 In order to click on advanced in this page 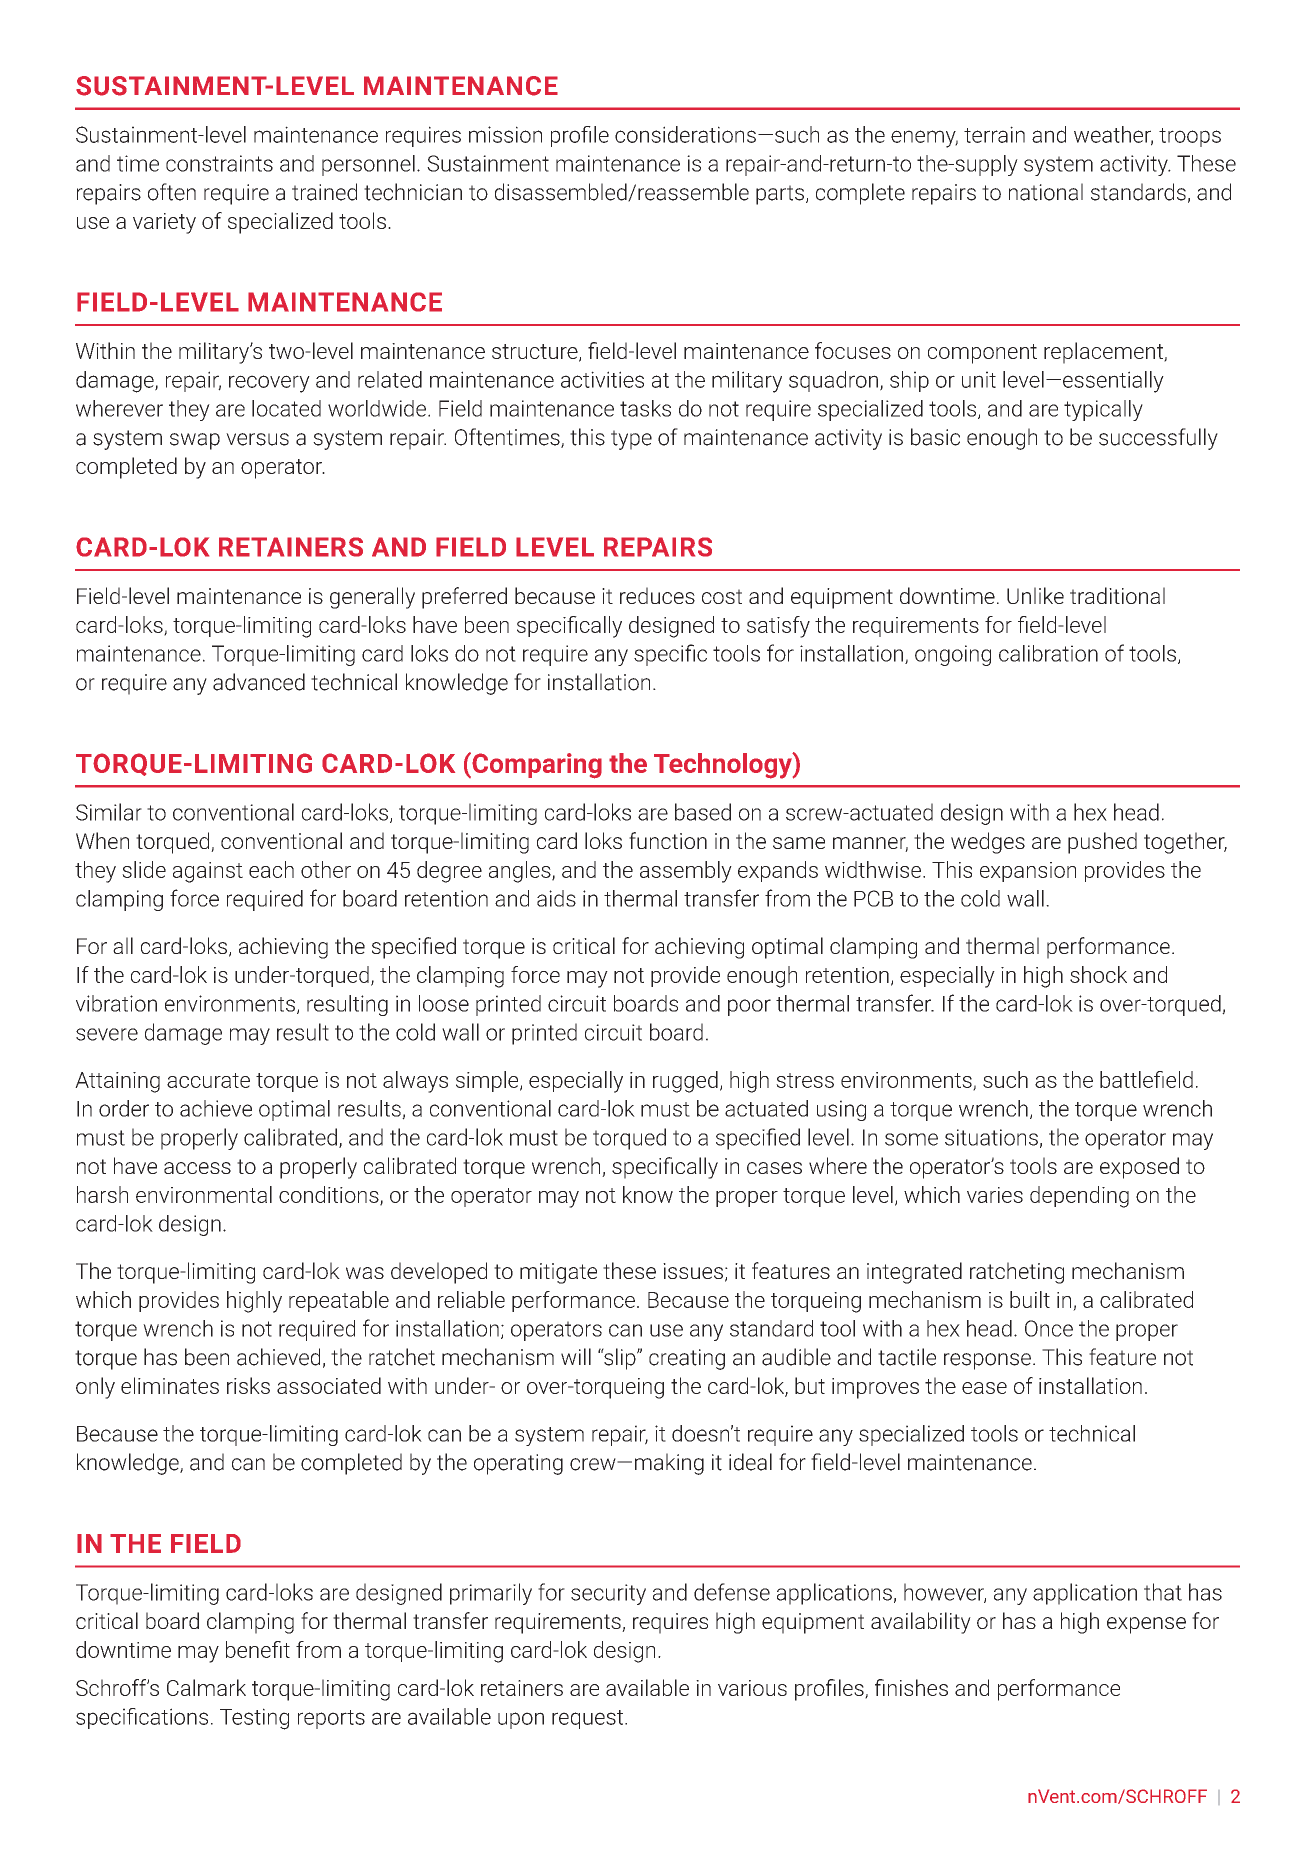, I will do `click(259, 682)`.
